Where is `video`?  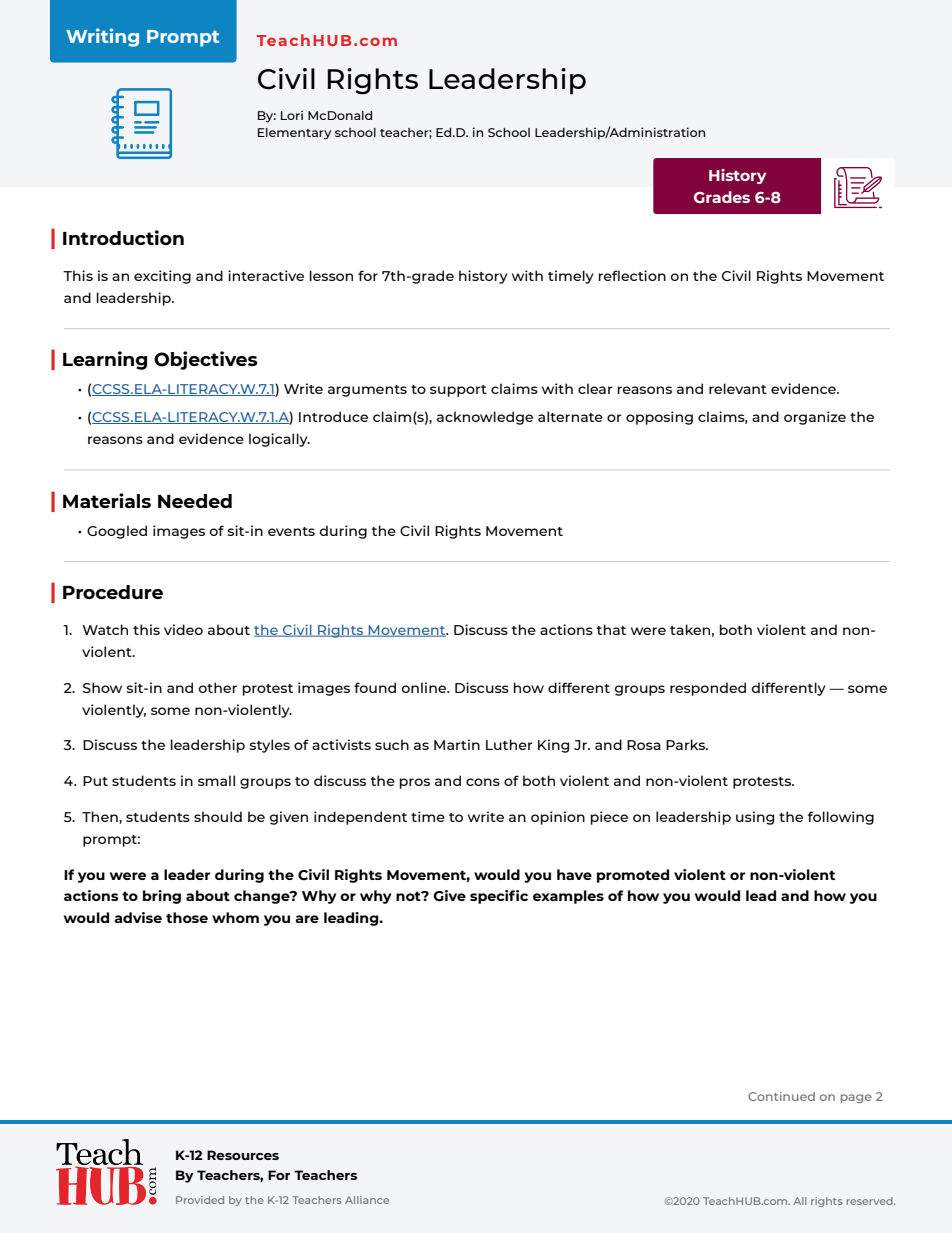
video is located at coordinates (183, 629).
